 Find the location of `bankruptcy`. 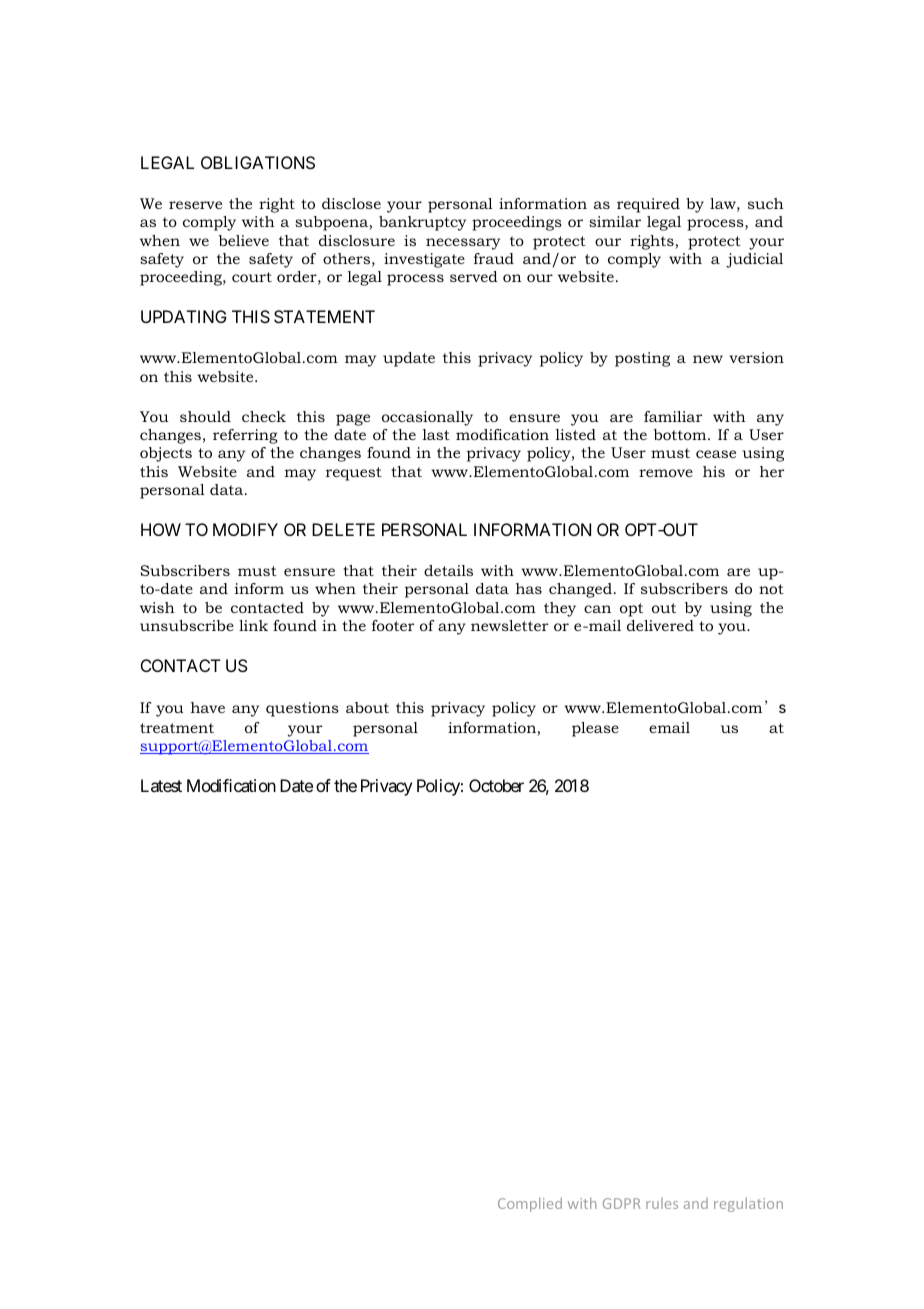

bankruptcy is located at coordinates (422, 223).
